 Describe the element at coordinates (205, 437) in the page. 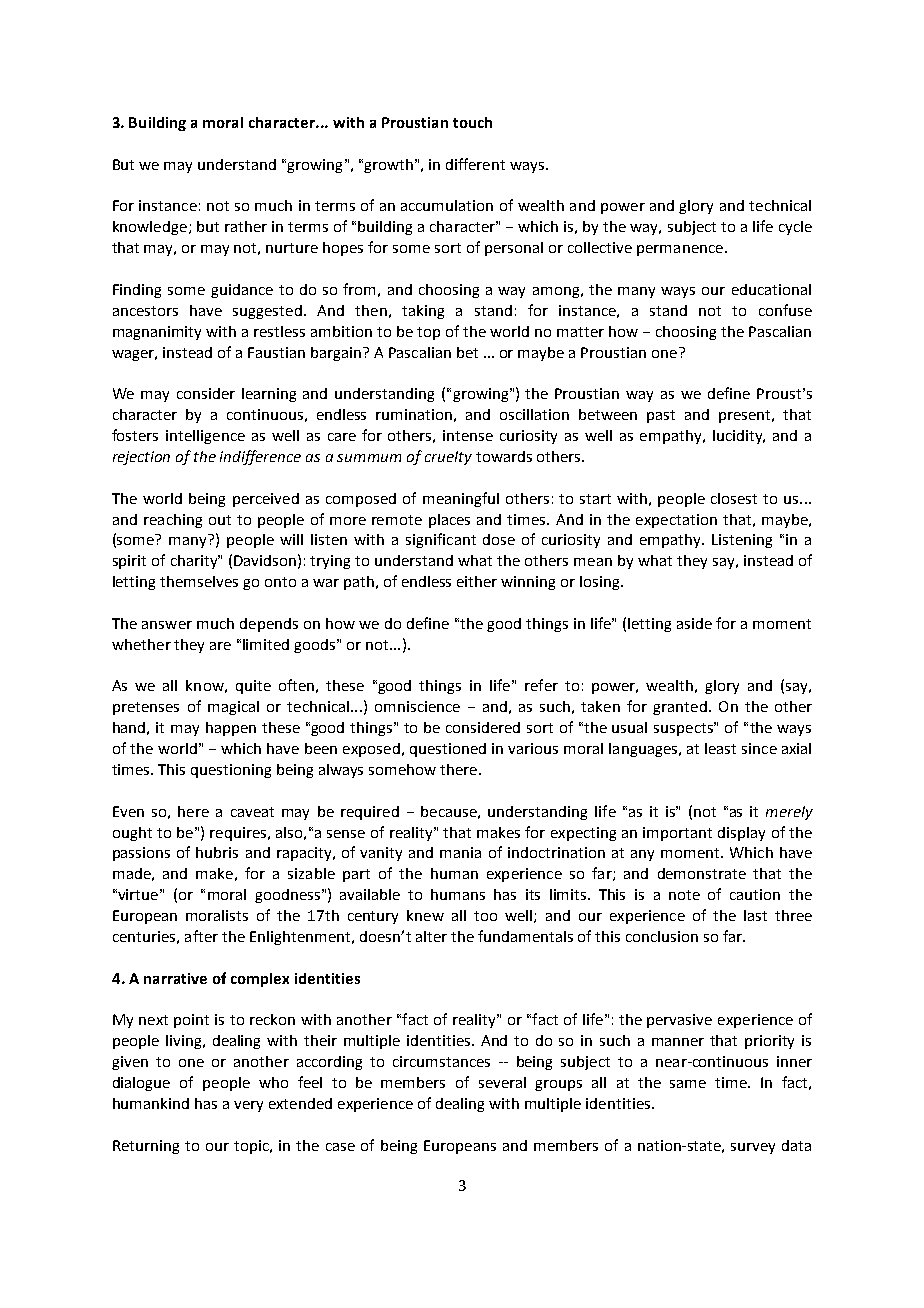

I see `intelligence` at that location.
